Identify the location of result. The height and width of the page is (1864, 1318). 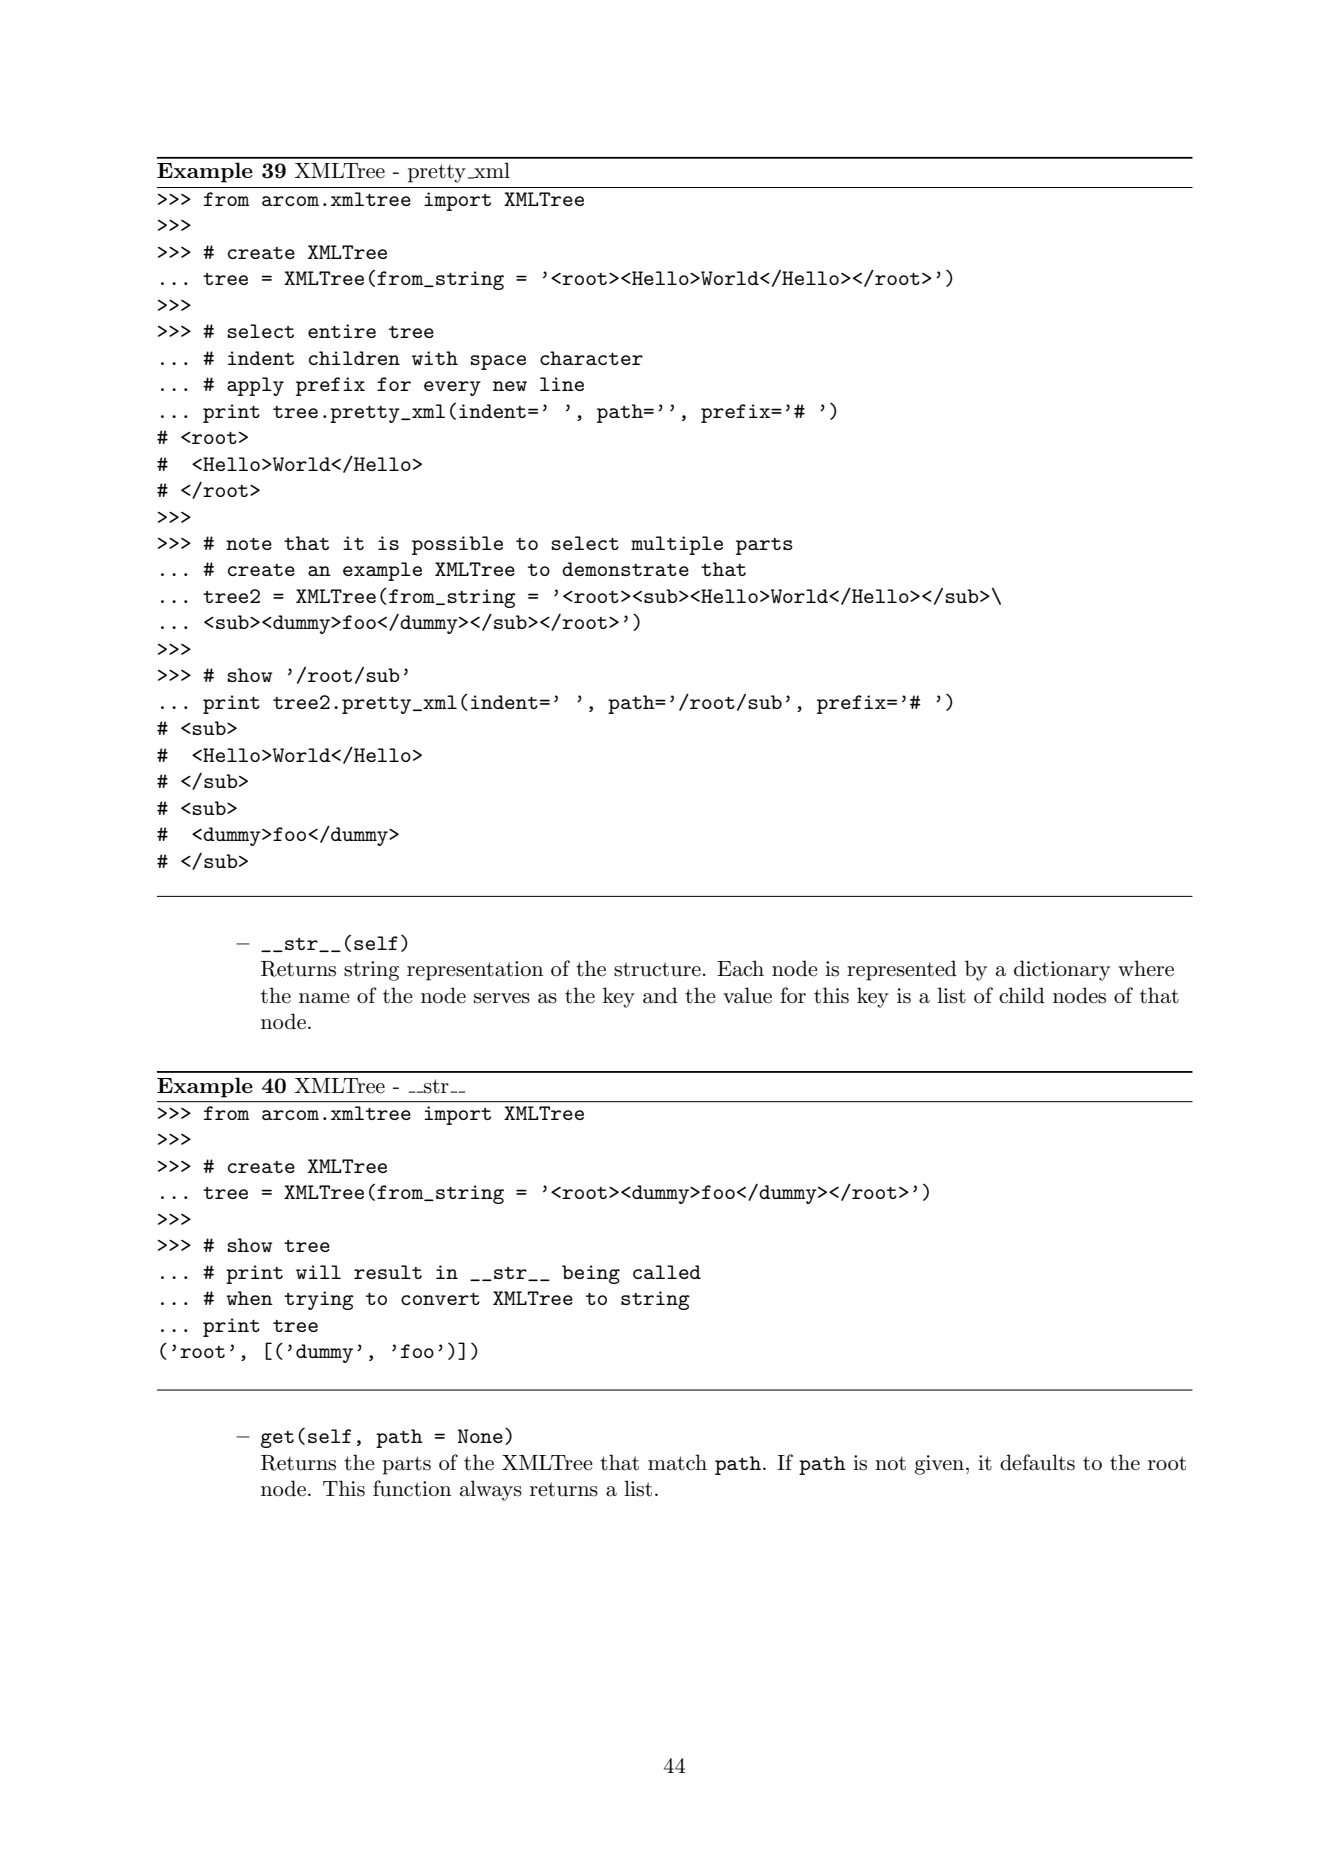
(388, 1272).
